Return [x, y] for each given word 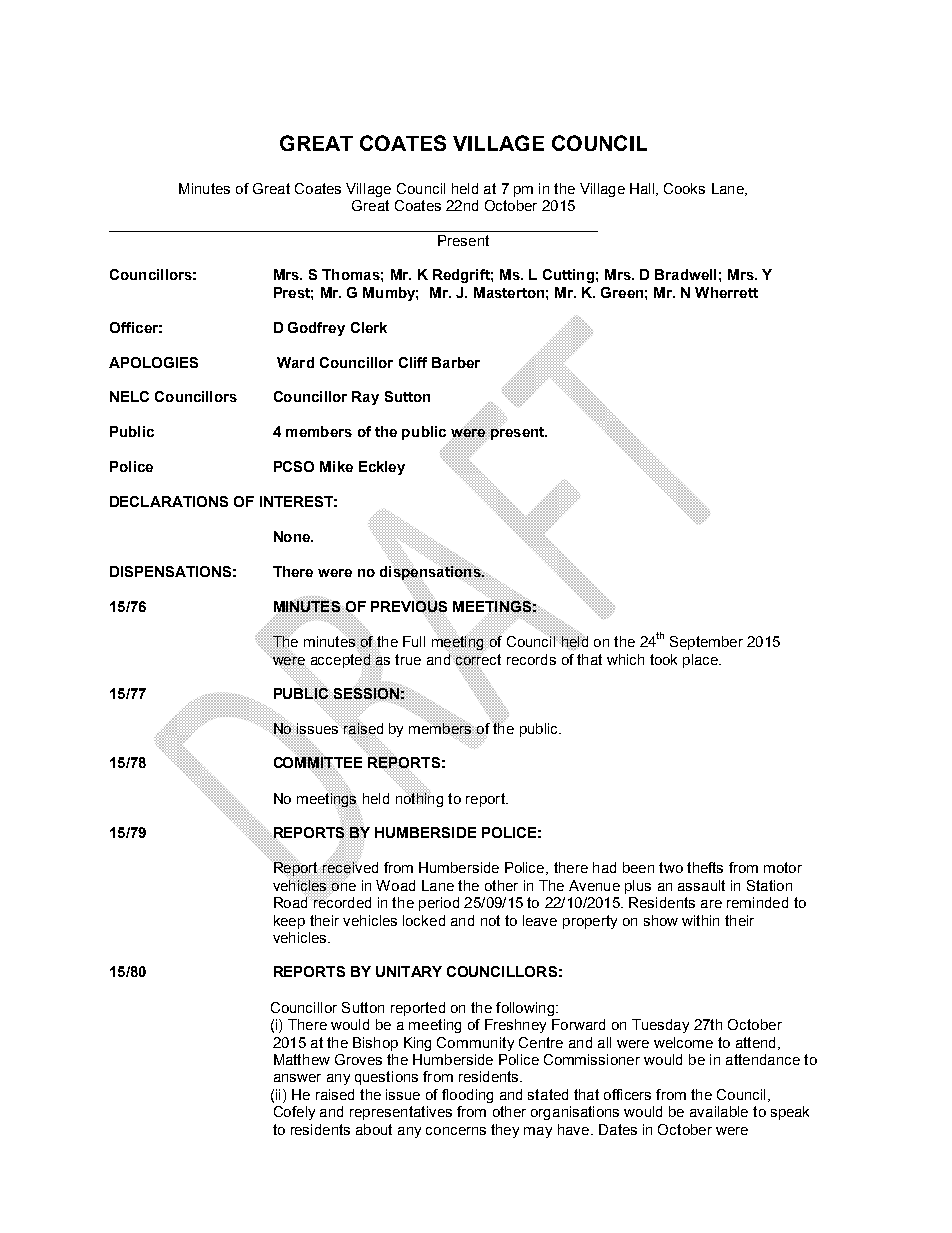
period [439, 904]
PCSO [294, 466]
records [531, 659]
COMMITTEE [318, 763]
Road [292, 901]
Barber [456, 362]
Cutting [568, 276]
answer [297, 1078]
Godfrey [316, 329]
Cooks [684, 188]
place [701, 661]
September [706, 643]
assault [701, 885]
